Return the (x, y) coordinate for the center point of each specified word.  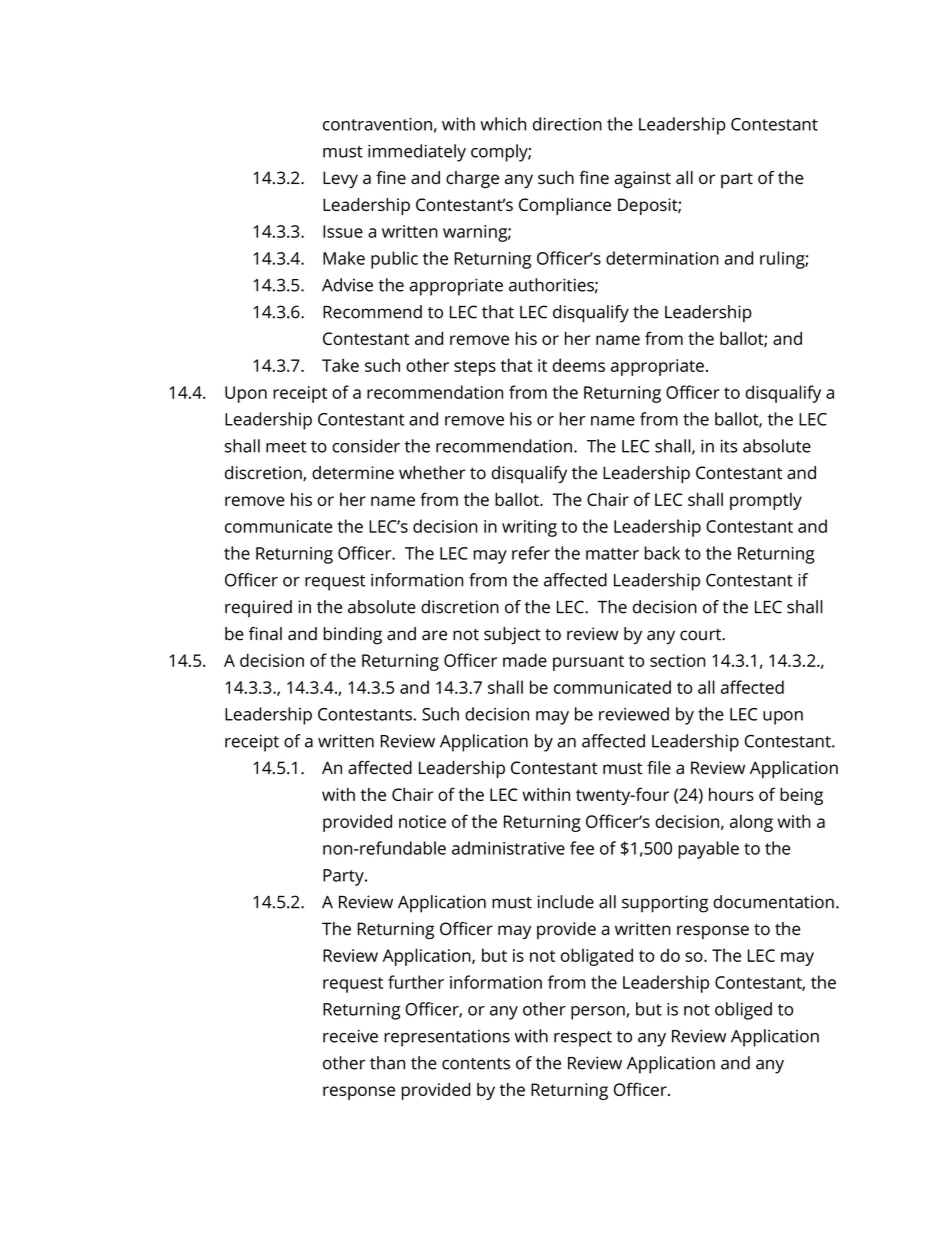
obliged (743, 1011)
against (642, 179)
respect (583, 1039)
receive (350, 1036)
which (503, 124)
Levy (340, 179)
